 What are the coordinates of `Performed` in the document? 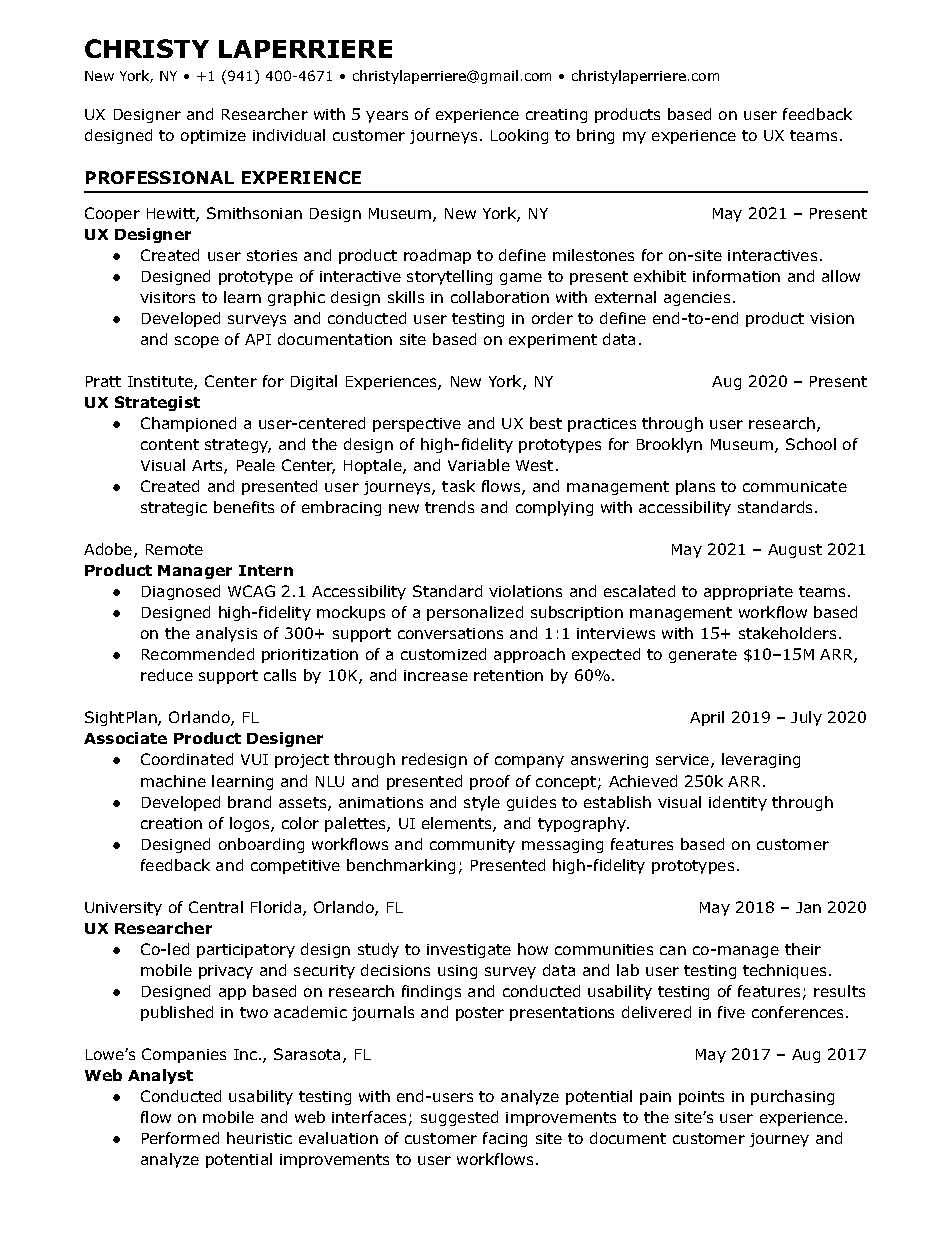 It's located at (180, 1138).
